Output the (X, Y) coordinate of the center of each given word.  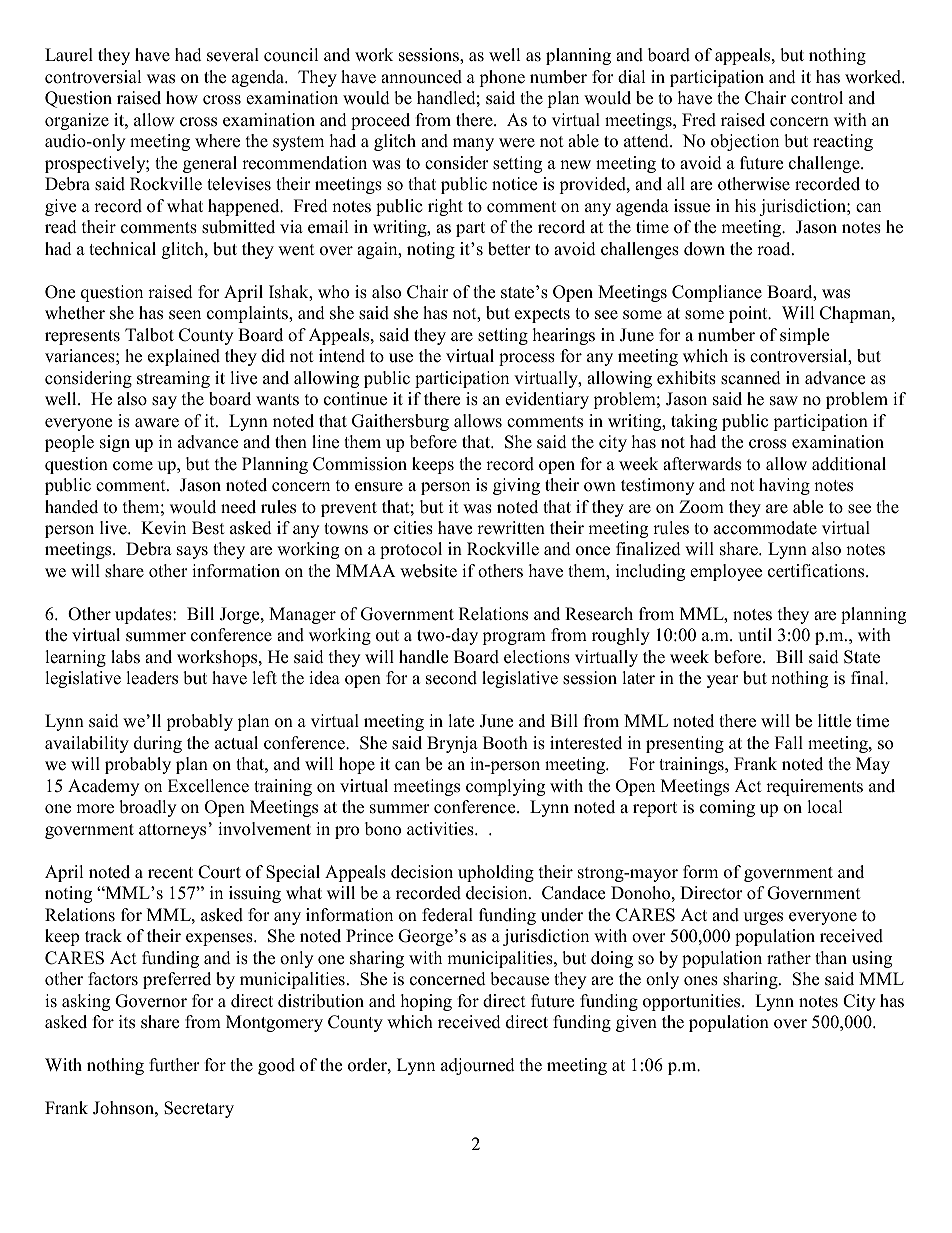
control (817, 98)
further (174, 1065)
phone (502, 78)
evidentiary (547, 400)
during (158, 744)
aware (157, 423)
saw (784, 401)
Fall (789, 742)
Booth (505, 743)
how (182, 98)
